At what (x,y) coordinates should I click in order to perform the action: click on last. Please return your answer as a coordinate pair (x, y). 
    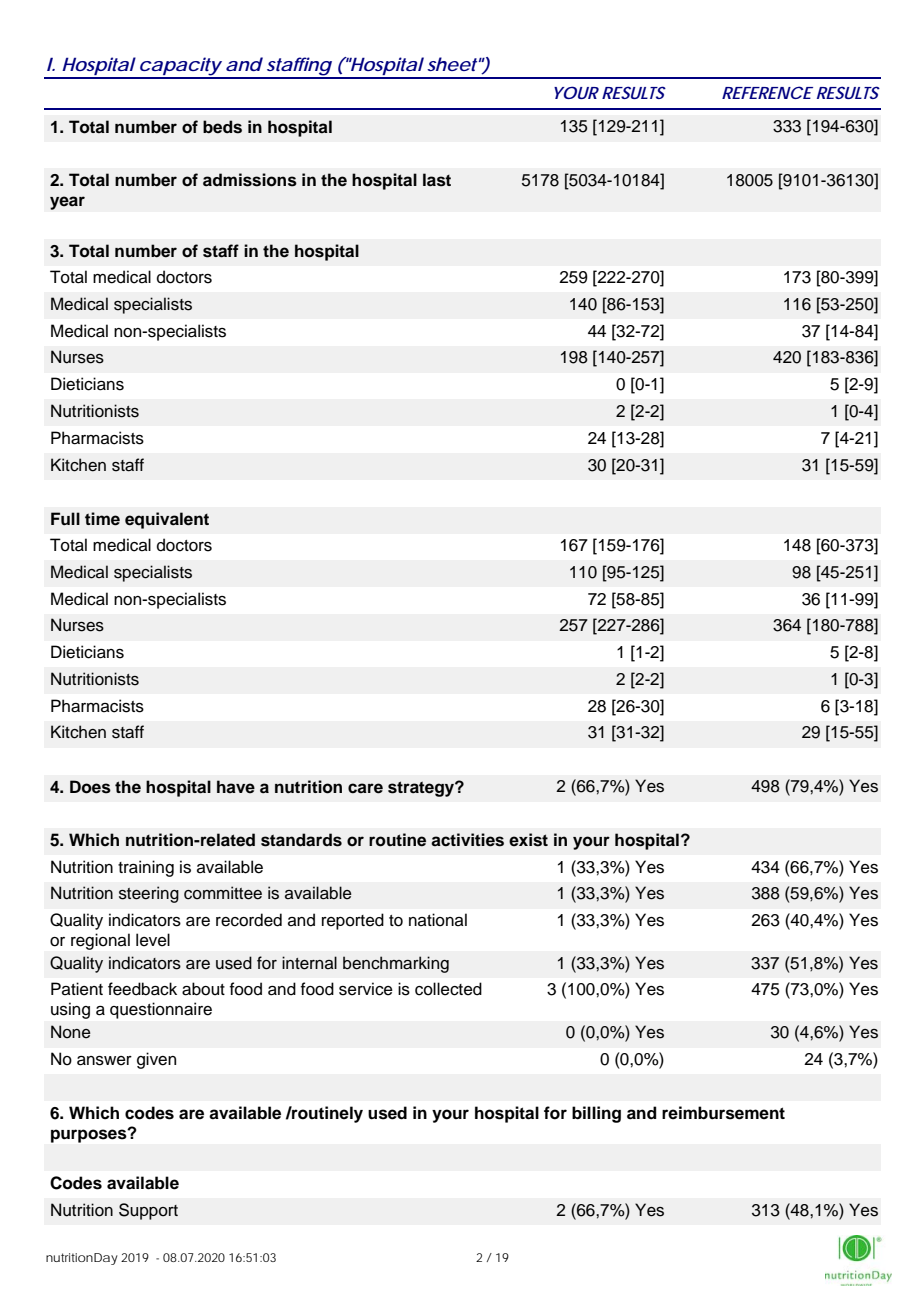
    Looking at the image, I should click on (437, 180).
